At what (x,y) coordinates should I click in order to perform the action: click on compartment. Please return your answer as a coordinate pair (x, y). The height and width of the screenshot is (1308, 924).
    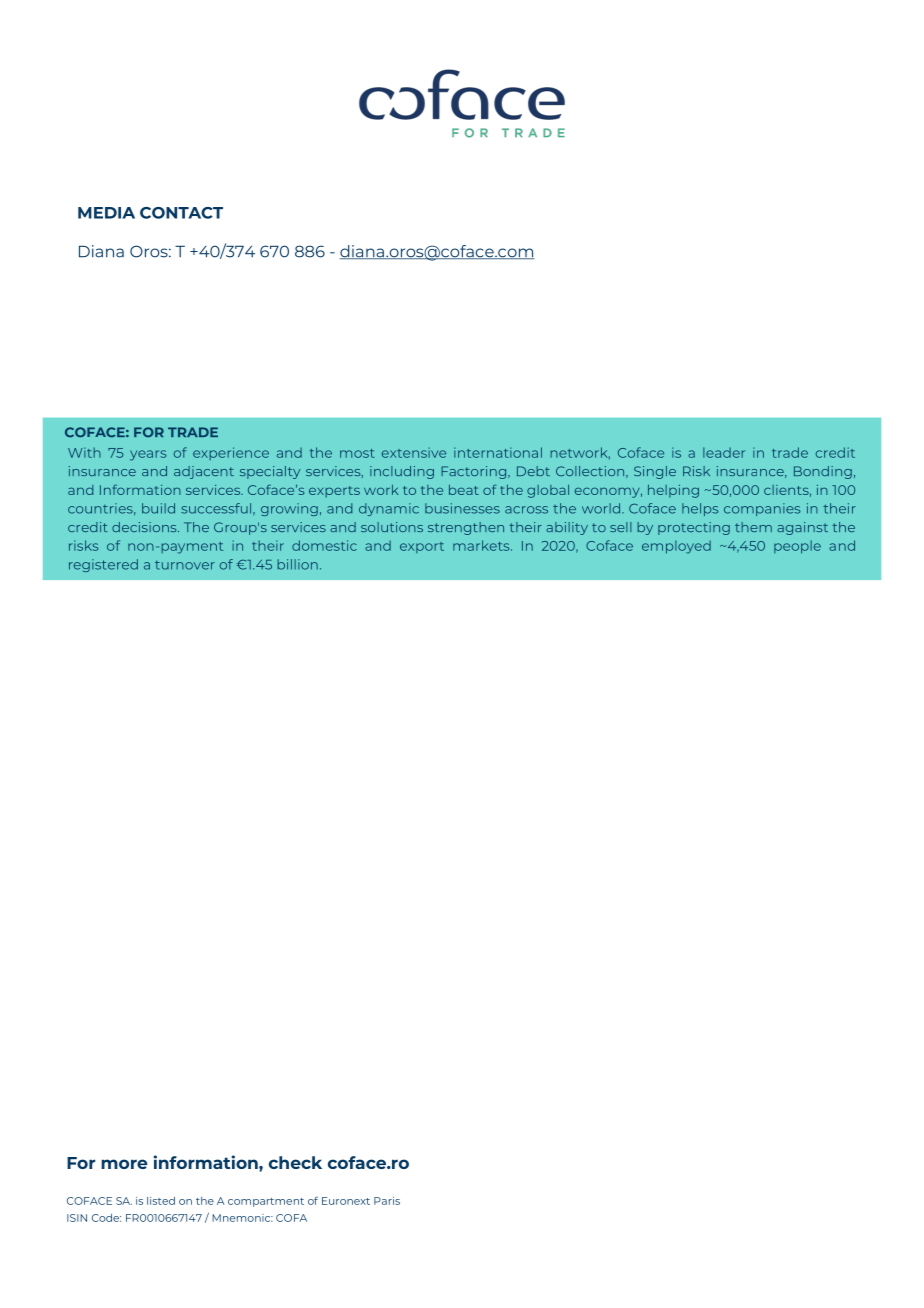
    Looking at the image, I should click on (266, 1202).
